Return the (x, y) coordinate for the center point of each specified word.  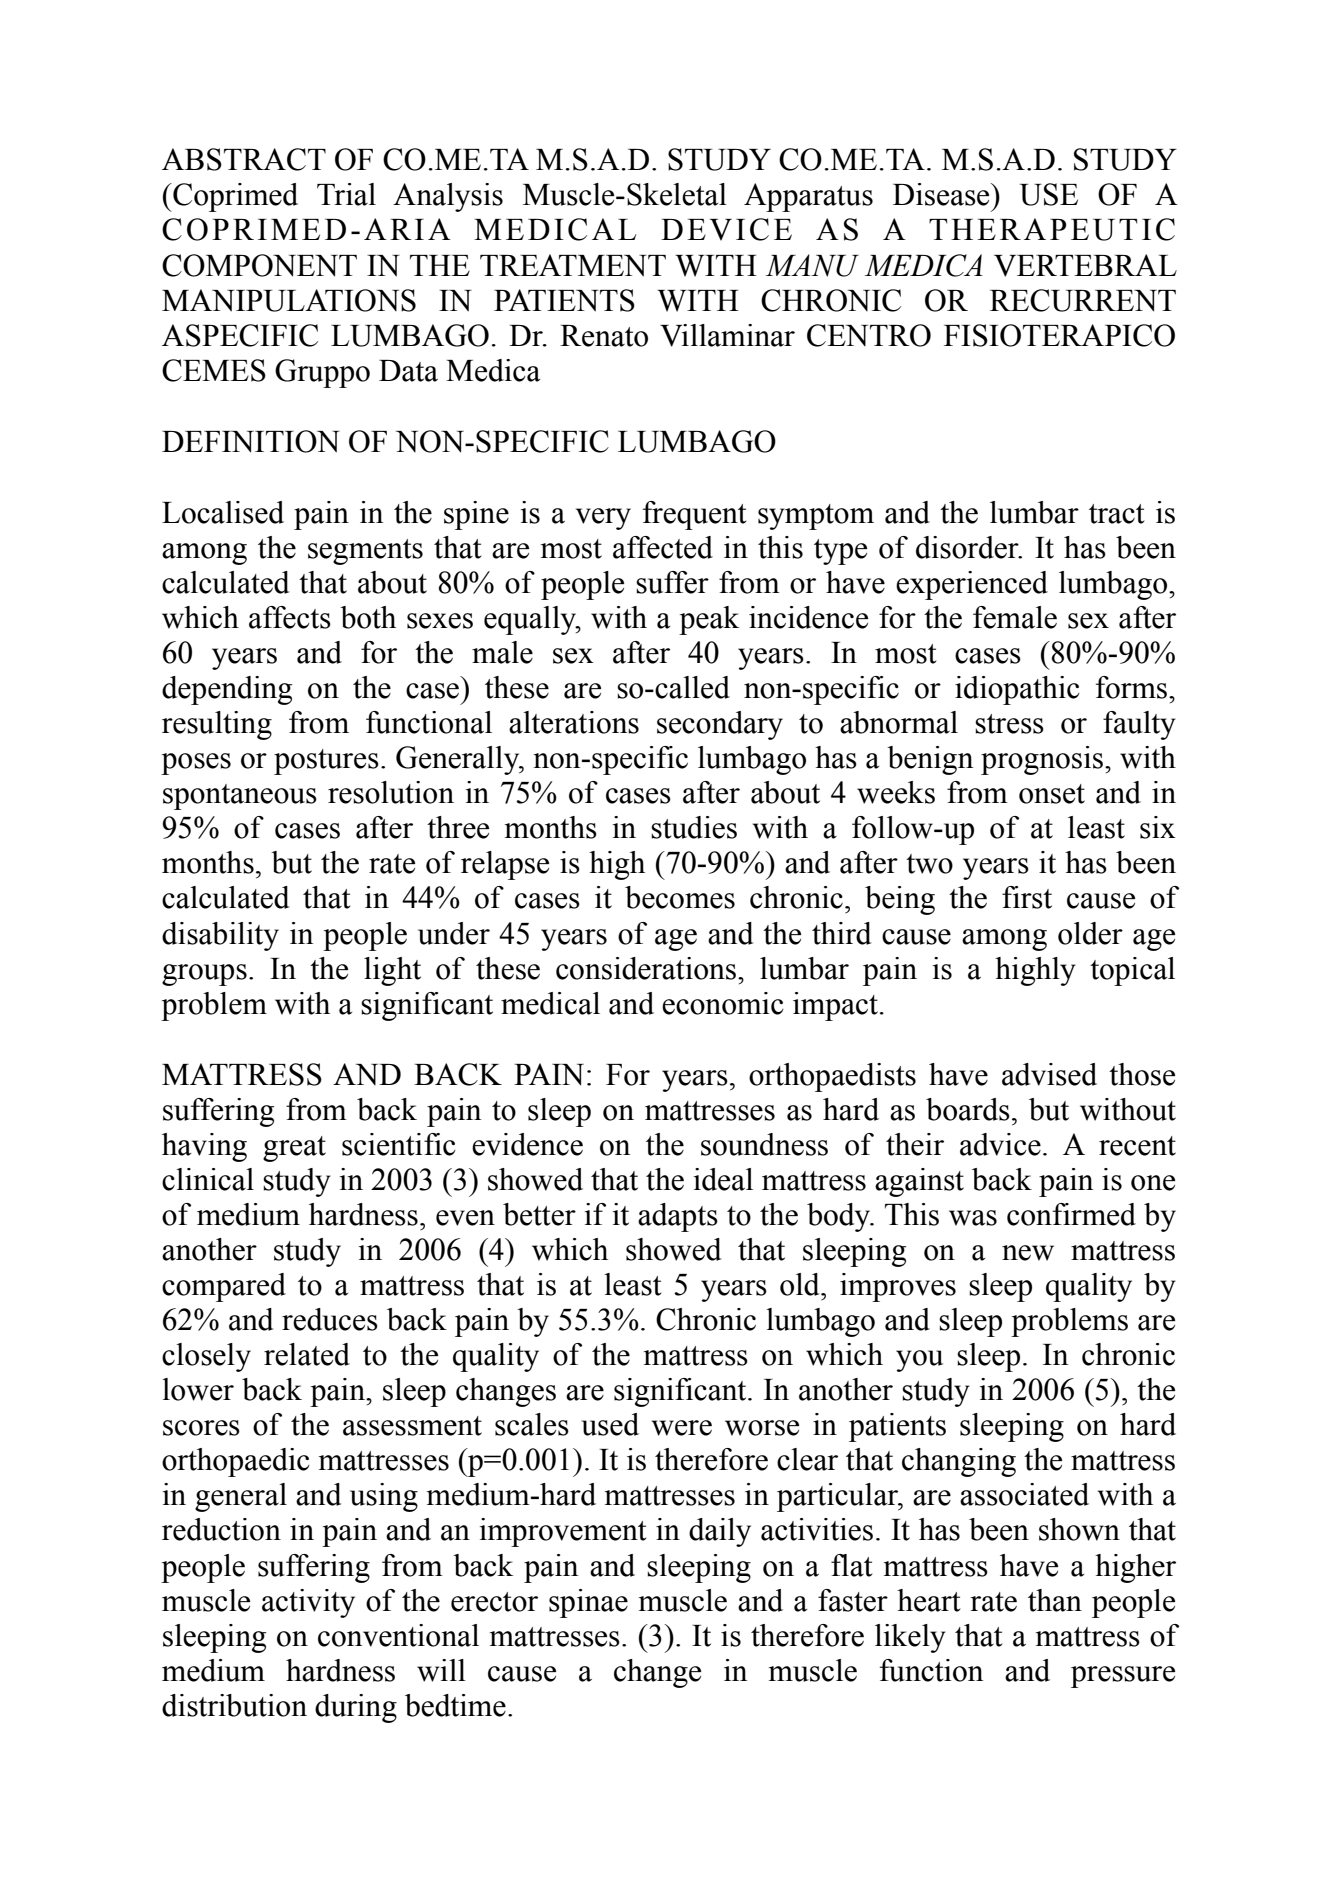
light (392, 971)
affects (290, 617)
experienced (972, 585)
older (1090, 933)
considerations (647, 968)
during (356, 1708)
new (1028, 1253)
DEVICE (726, 229)
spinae (588, 1603)
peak (709, 620)
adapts (678, 1217)
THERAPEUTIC (1052, 229)
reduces (330, 1319)
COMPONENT (259, 265)
